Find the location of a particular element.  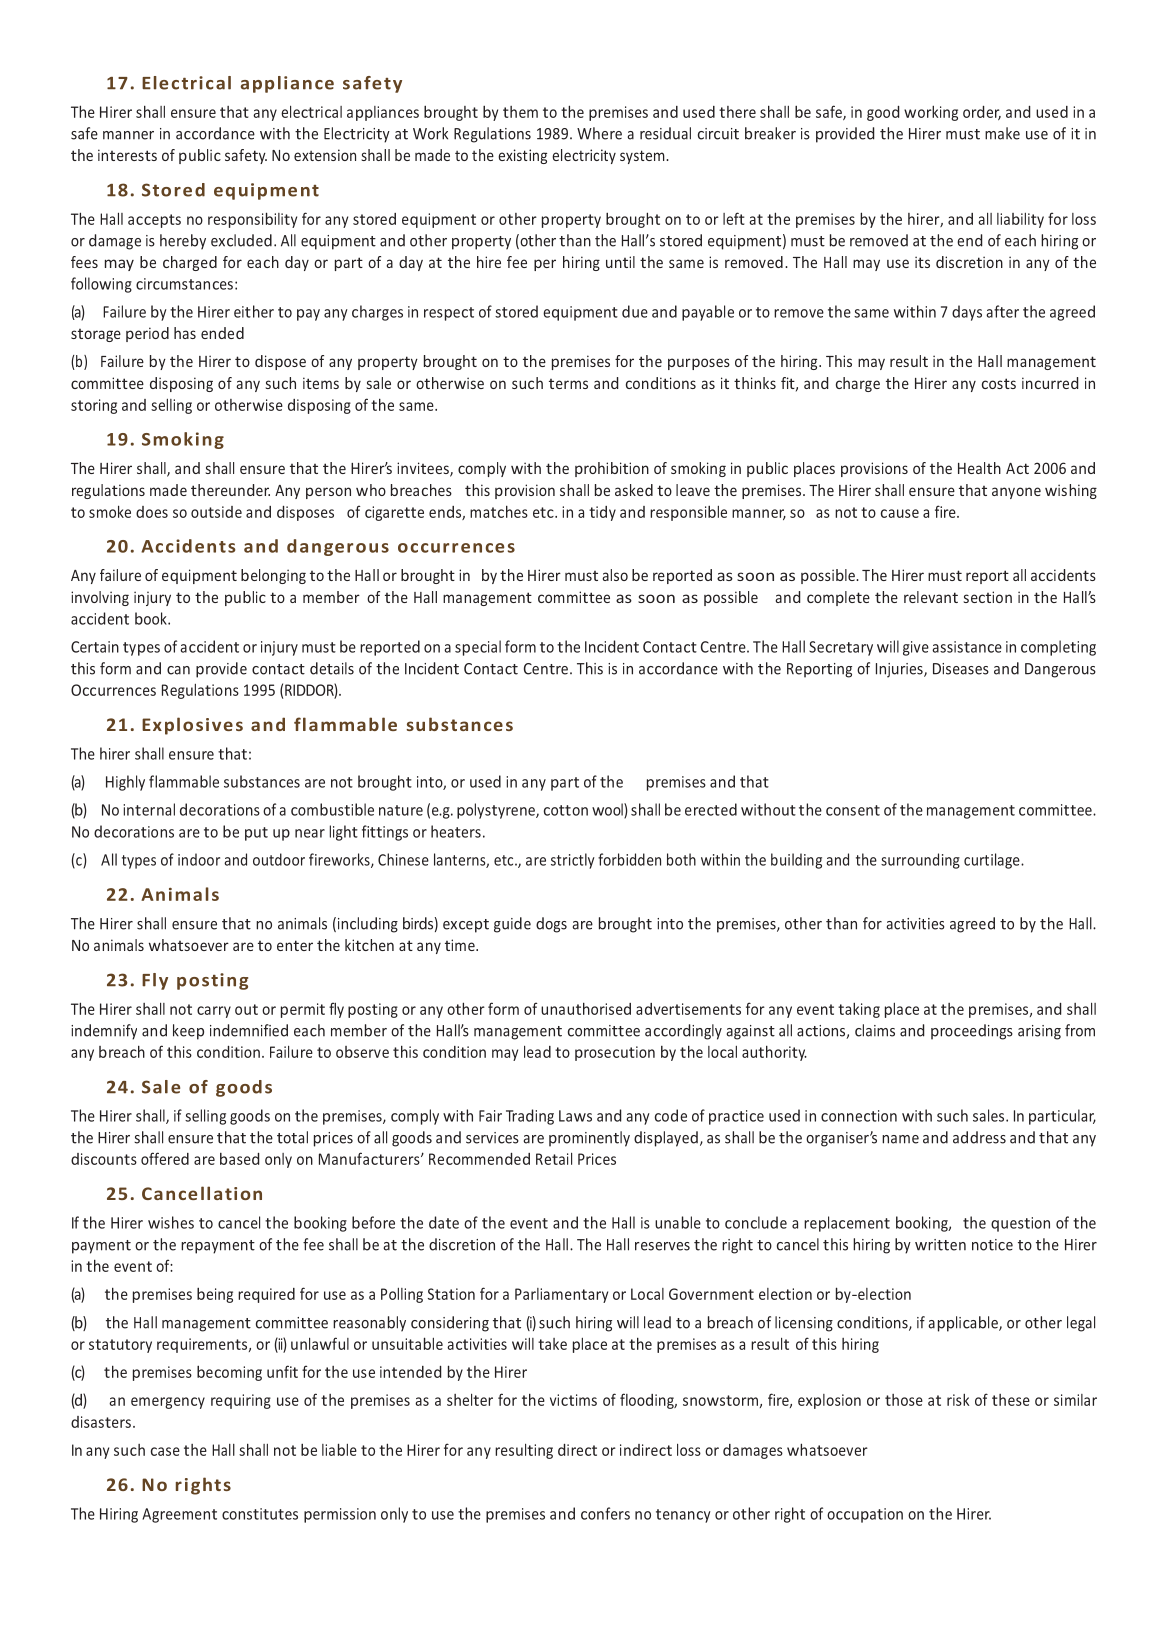

case is located at coordinates (165, 1451).
